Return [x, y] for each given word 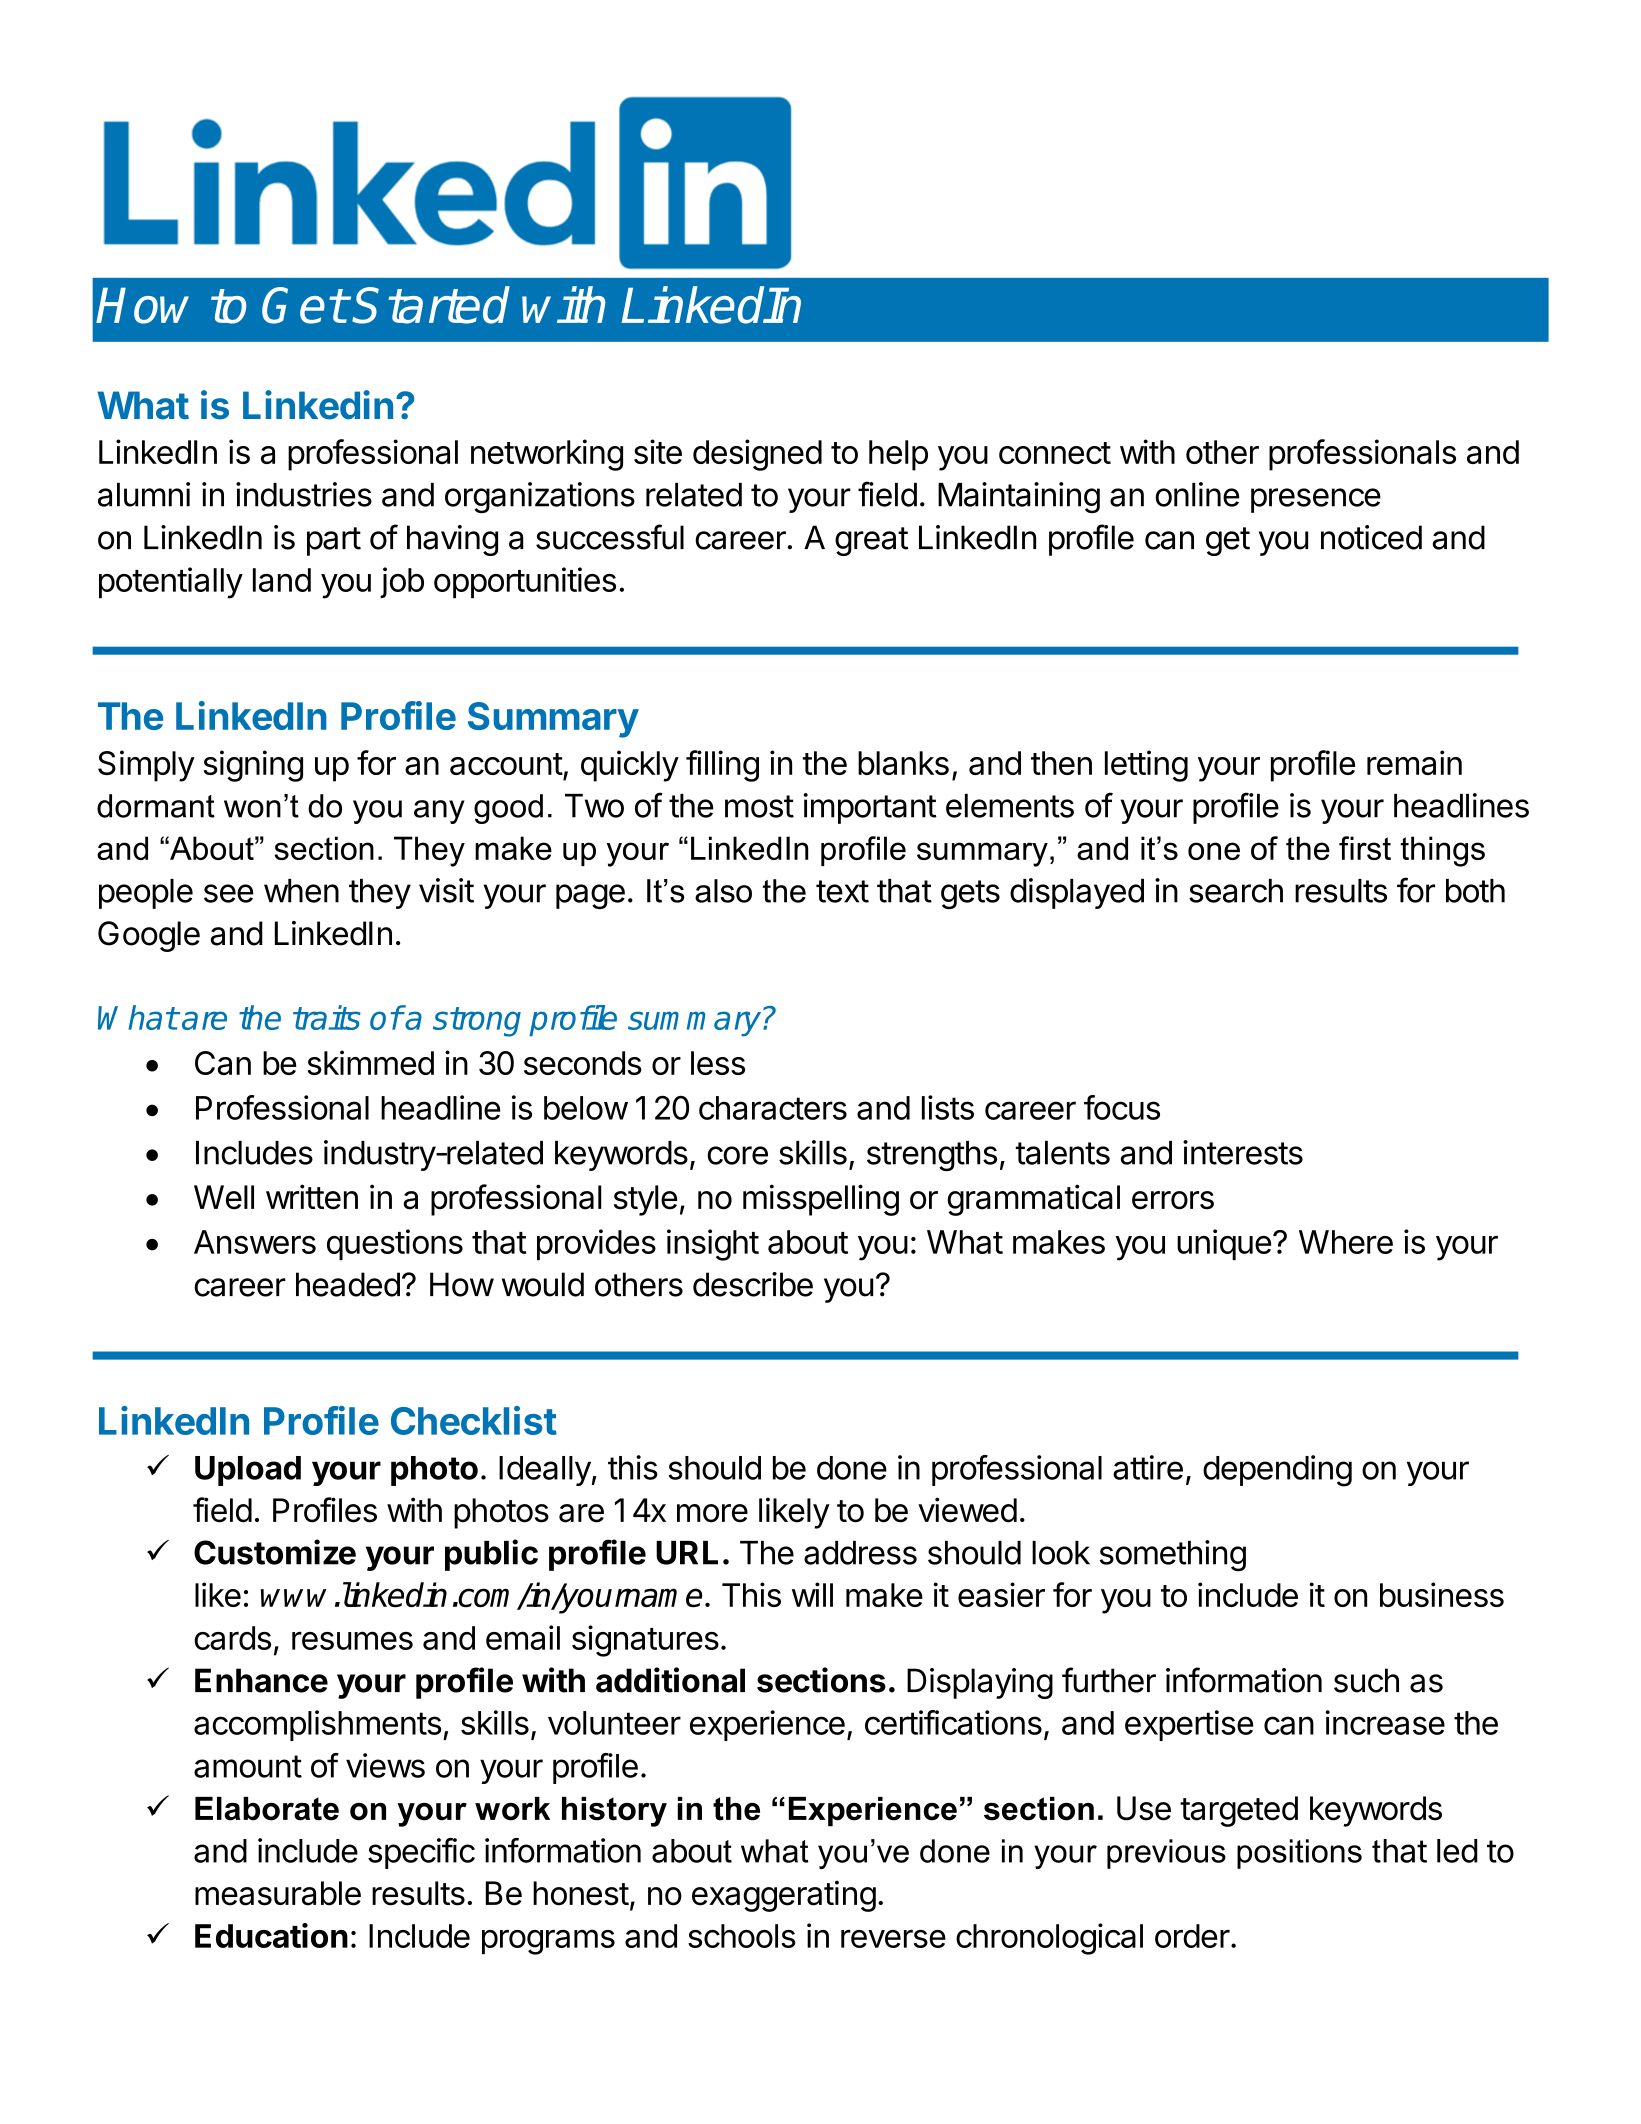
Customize [275, 1552]
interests [1243, 1152]
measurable [278, 1893]
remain [1414, 762]
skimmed [370, 1062]
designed [757, 455]
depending [1277, 1471]
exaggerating [784, 1896]
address [860, 1553]
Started [432, 305]
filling [722, 766]
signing [253, 766]
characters [773, 1108]
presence [1316, 500]
